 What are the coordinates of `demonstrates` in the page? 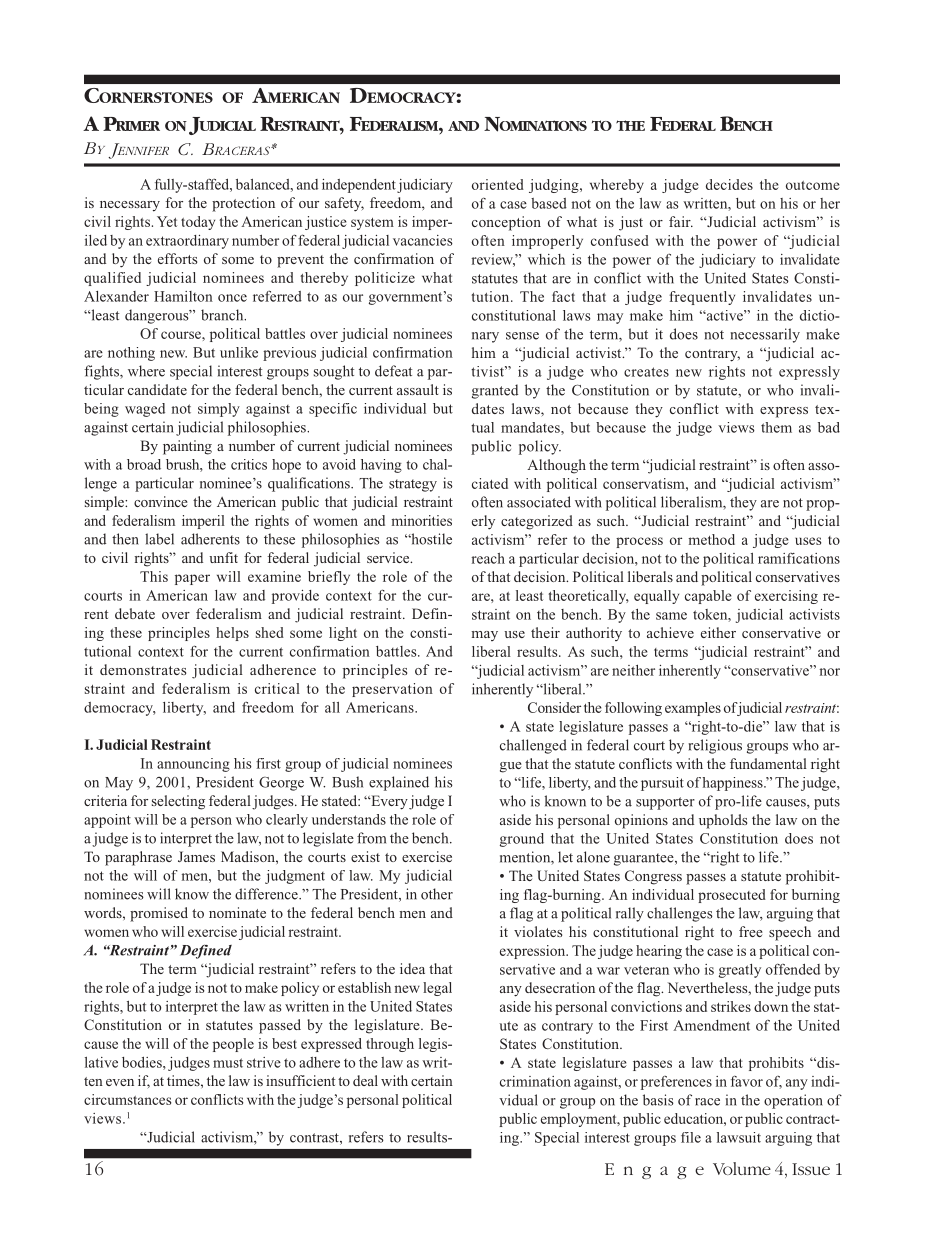 It's located at (143, 669).
